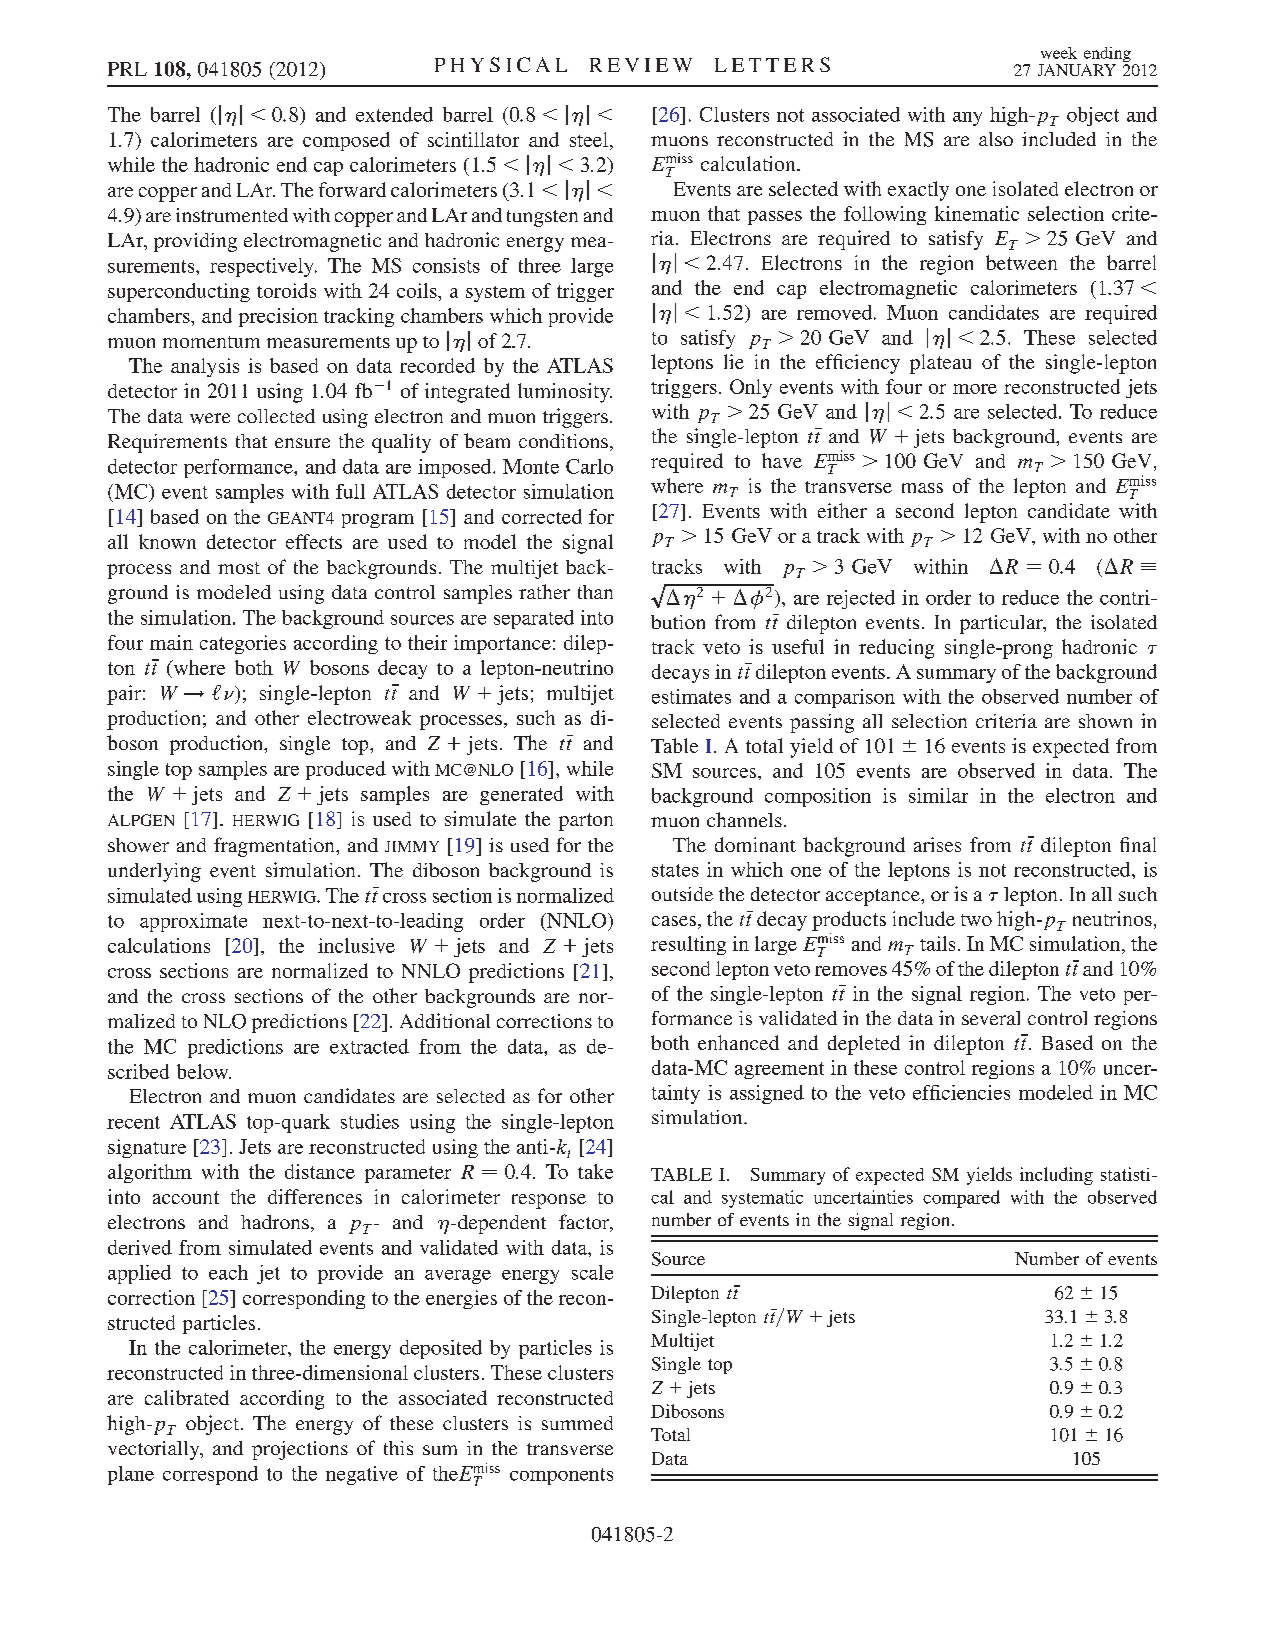 The image size is (1265, 1637). What do you see at coordinates (133, 1122) in the screenshot?
I see `recent` at bounding box center [133, 1122].
